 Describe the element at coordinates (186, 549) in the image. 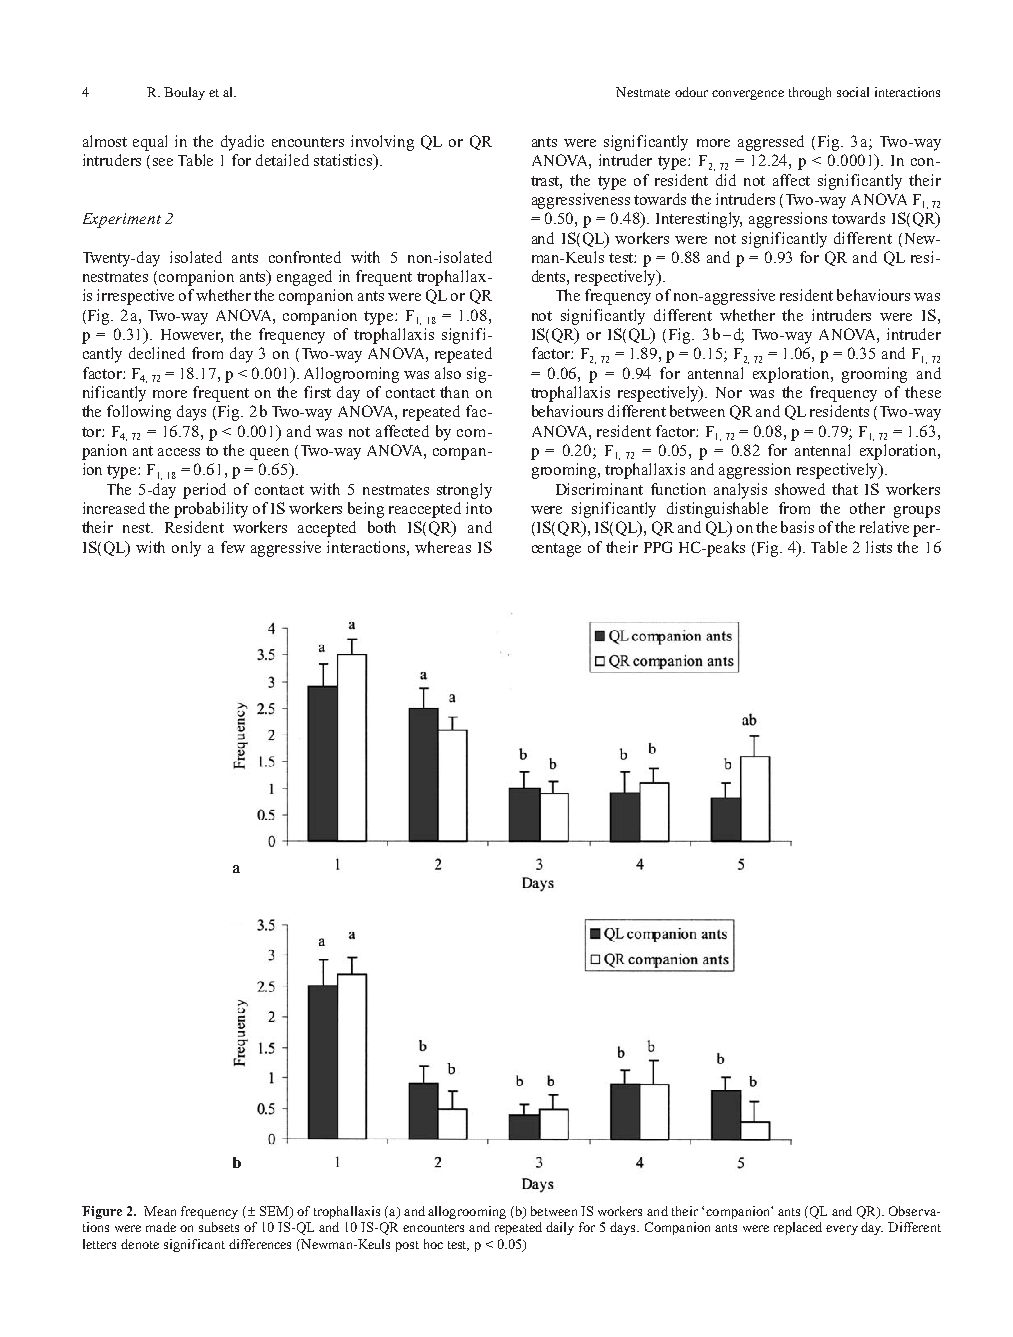

I see `only` at that location.
